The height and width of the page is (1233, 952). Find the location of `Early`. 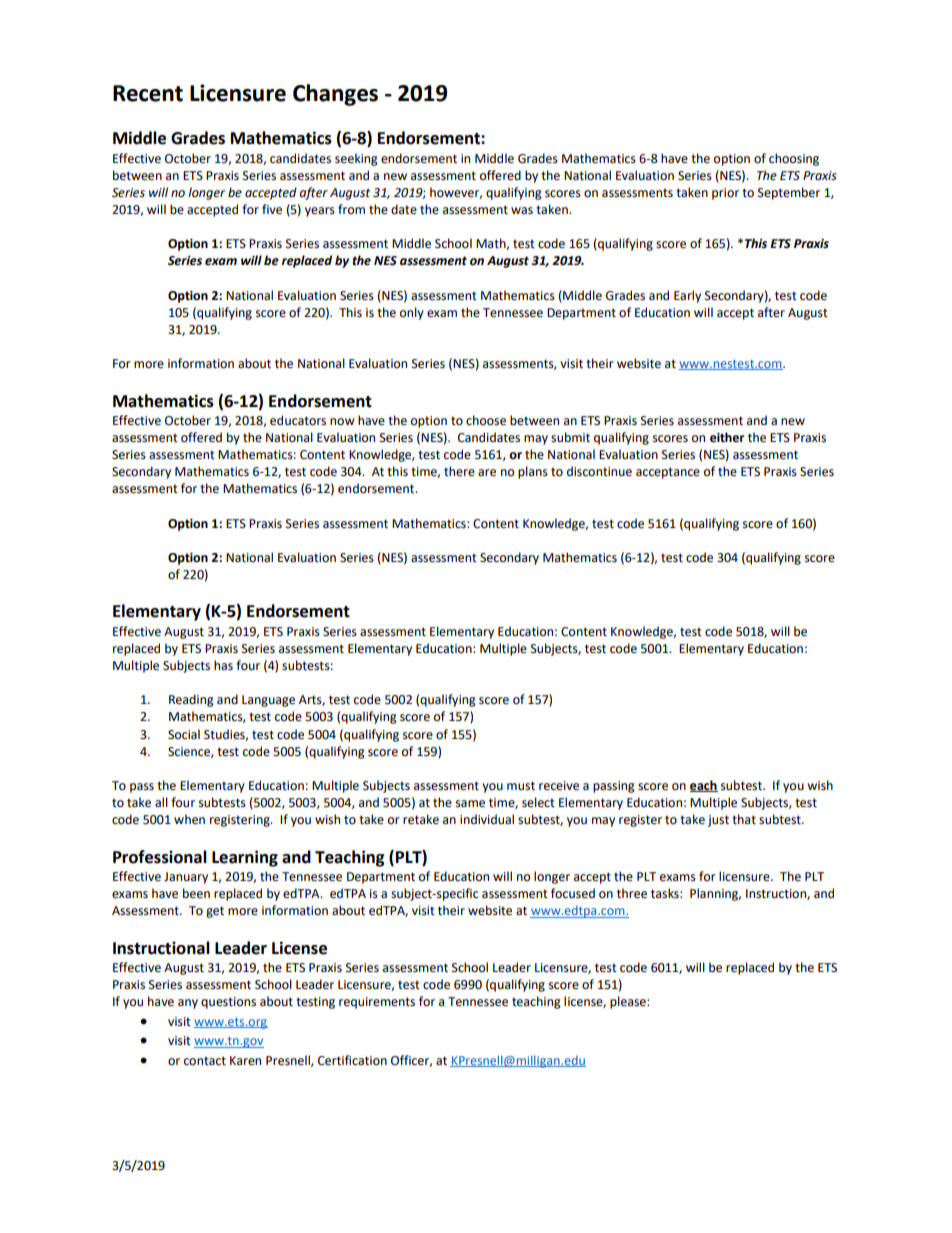

Early is located at coordinates (687, 296).
